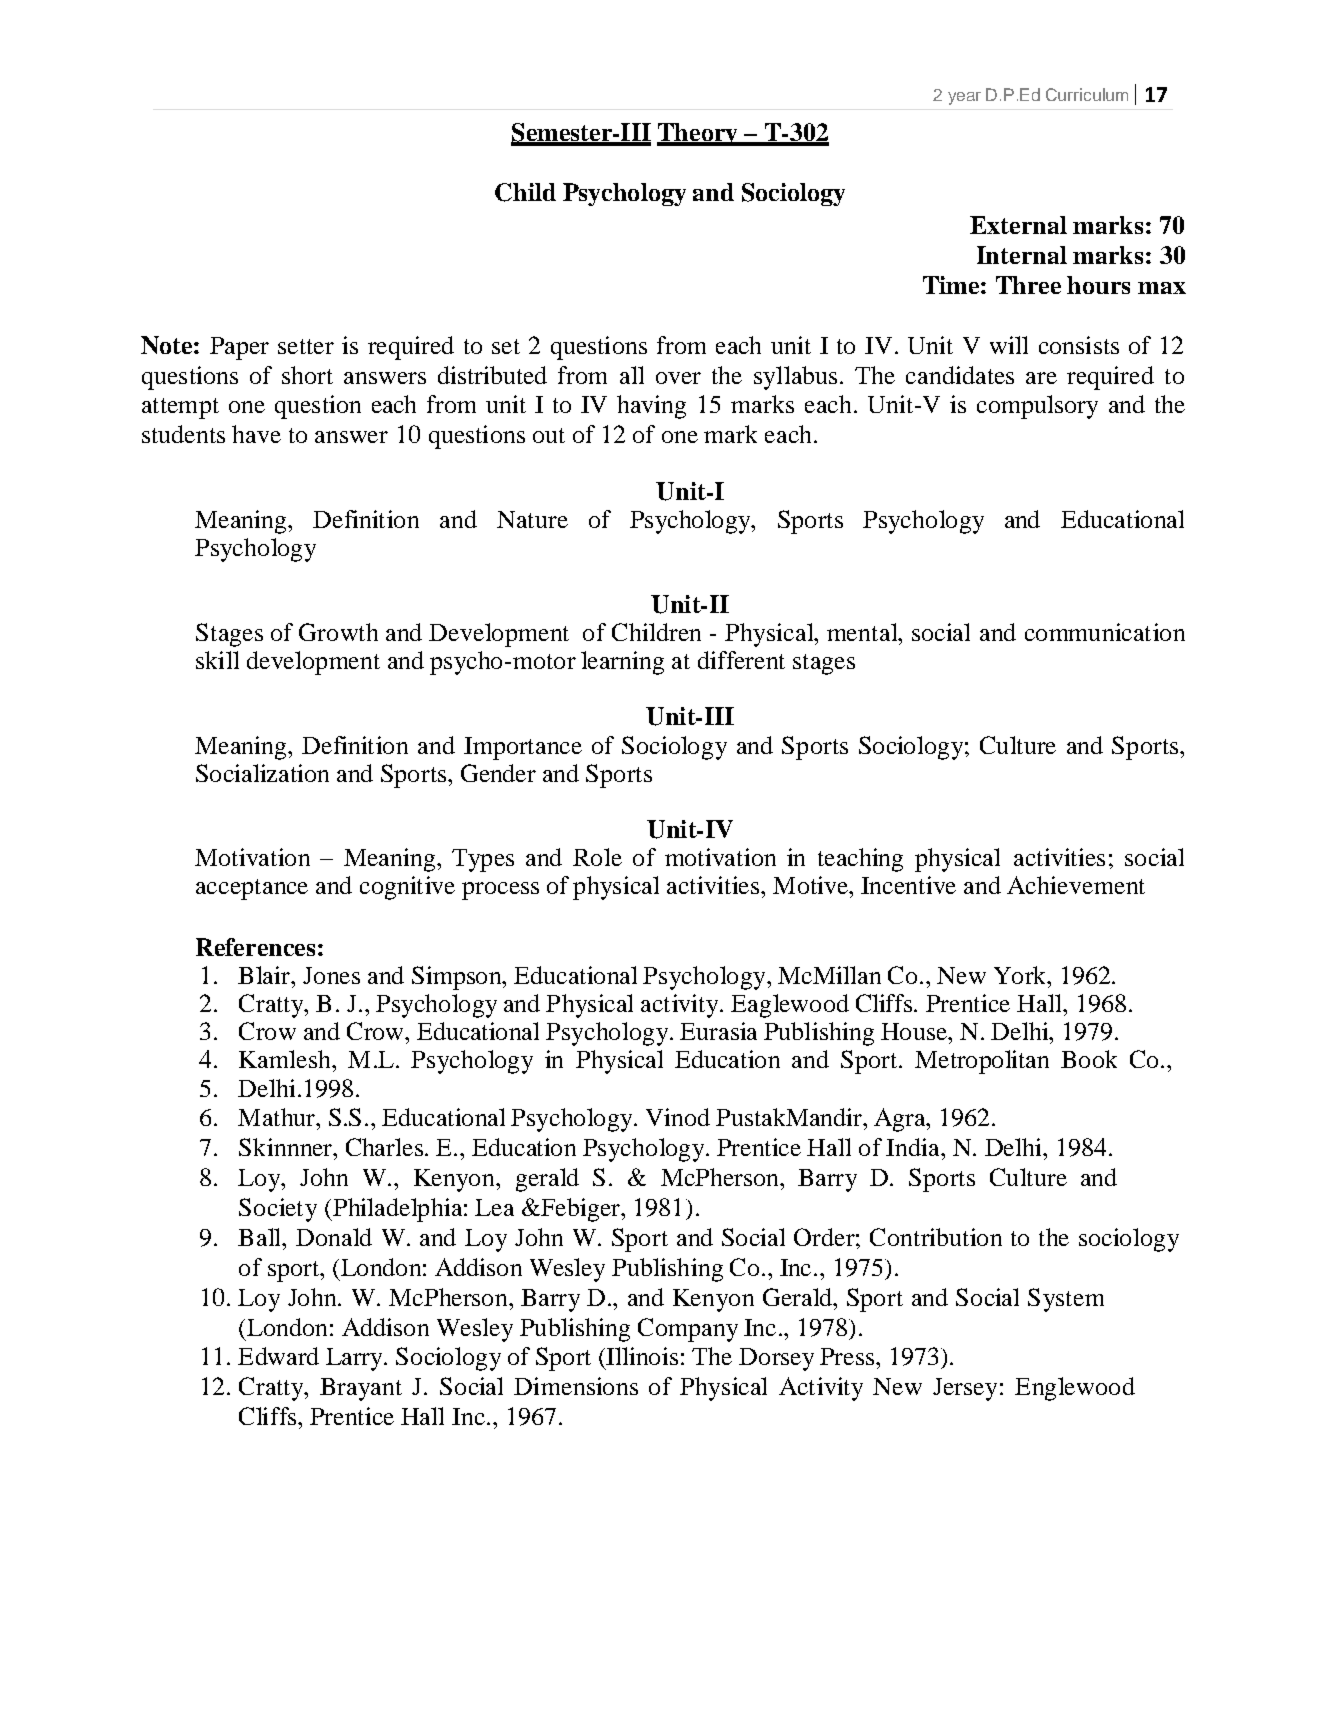  What do you see at coordinates (255, 947) in the screenshot?
I see `References` at bounding box center [255, 947].
